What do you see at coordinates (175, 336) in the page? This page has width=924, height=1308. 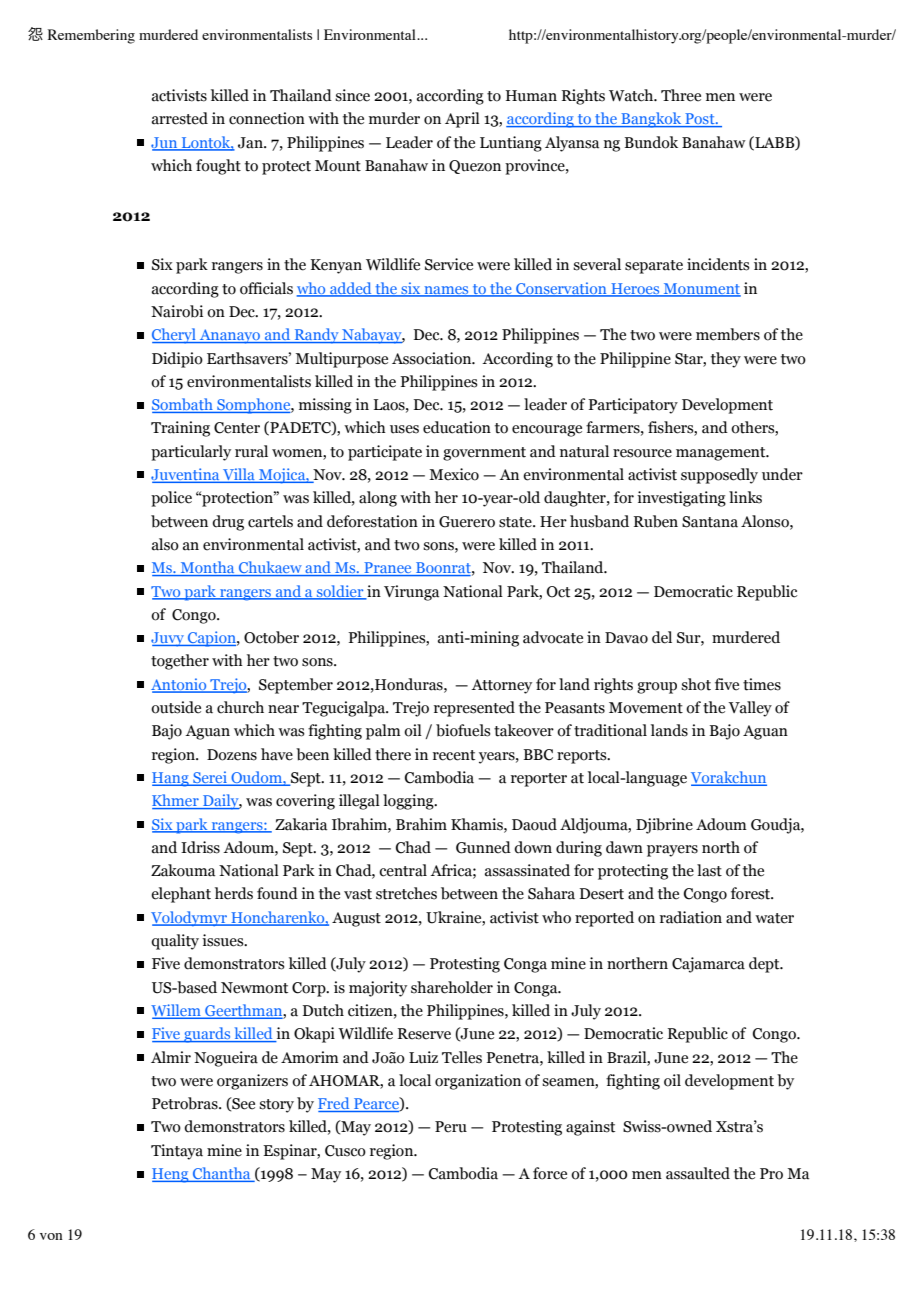 I see `Cheryl` at bounding box center [175, 336].
